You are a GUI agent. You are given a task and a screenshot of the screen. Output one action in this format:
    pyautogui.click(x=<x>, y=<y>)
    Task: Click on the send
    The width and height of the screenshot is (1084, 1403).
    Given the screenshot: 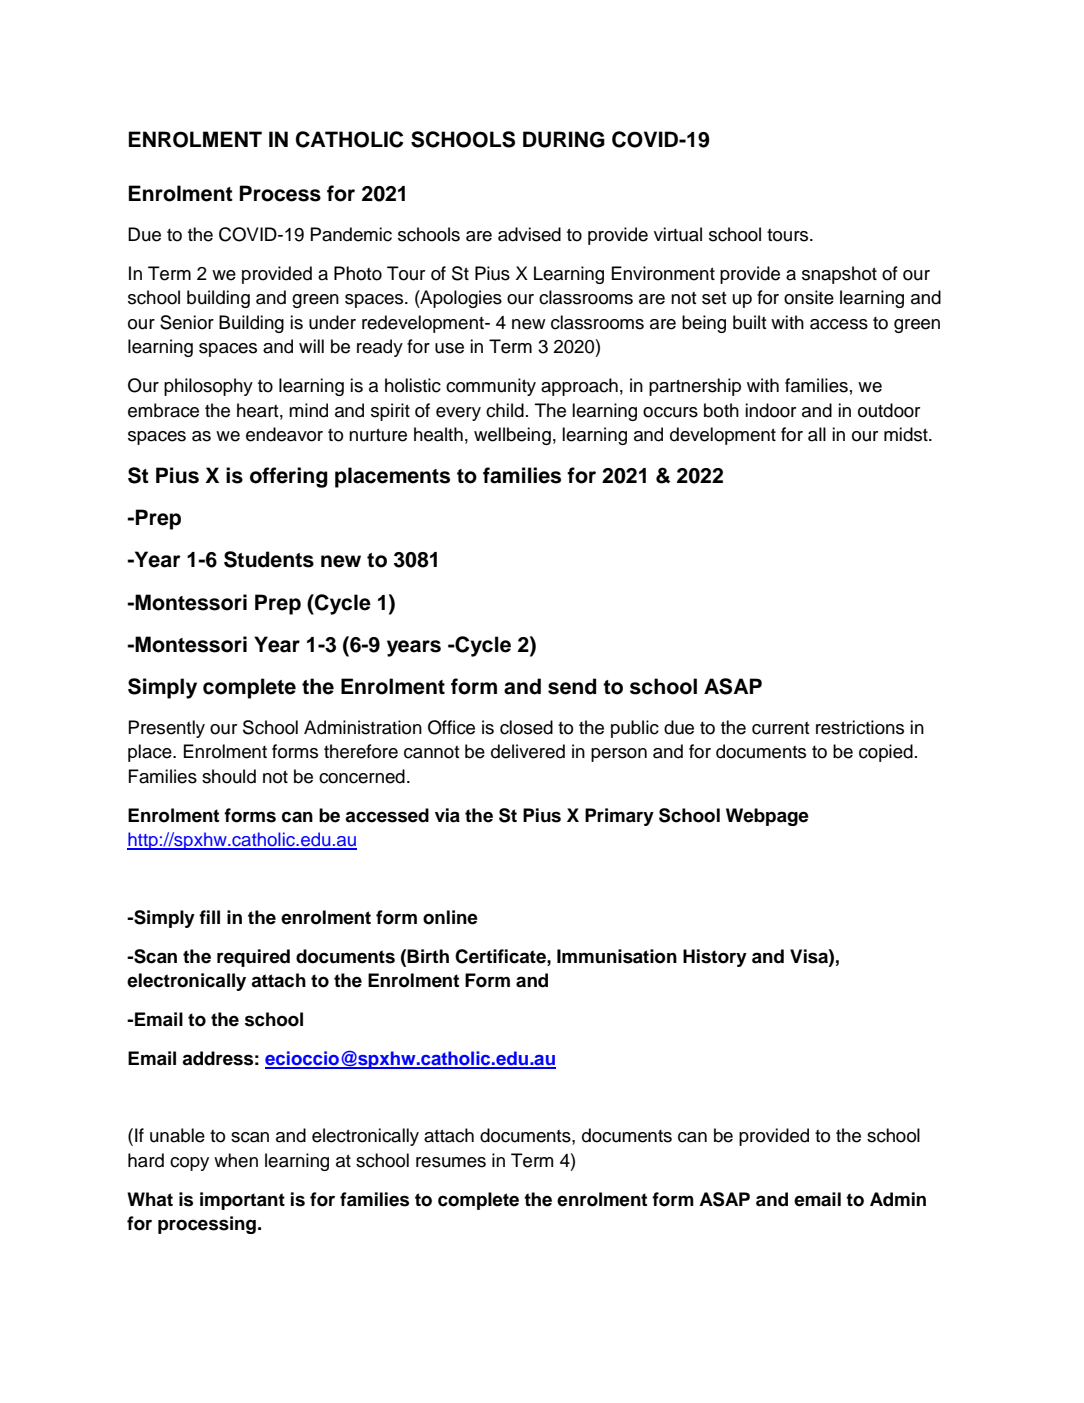 What is the action you would take?
    pyautogui.click(x=572, y=686)
